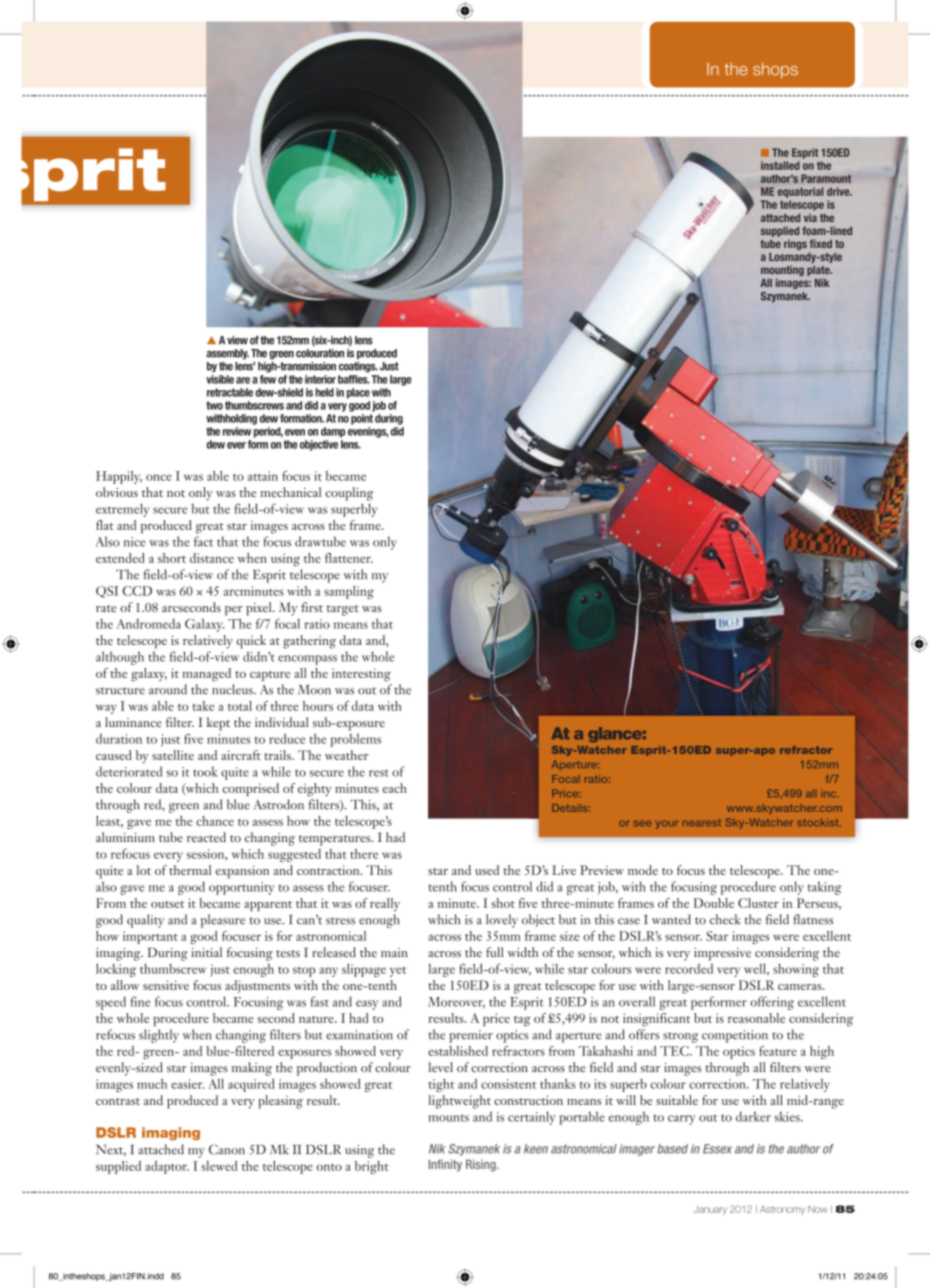 The height and width of the document is (1288, 930). I want to click on stockist, so click(819, 822).
